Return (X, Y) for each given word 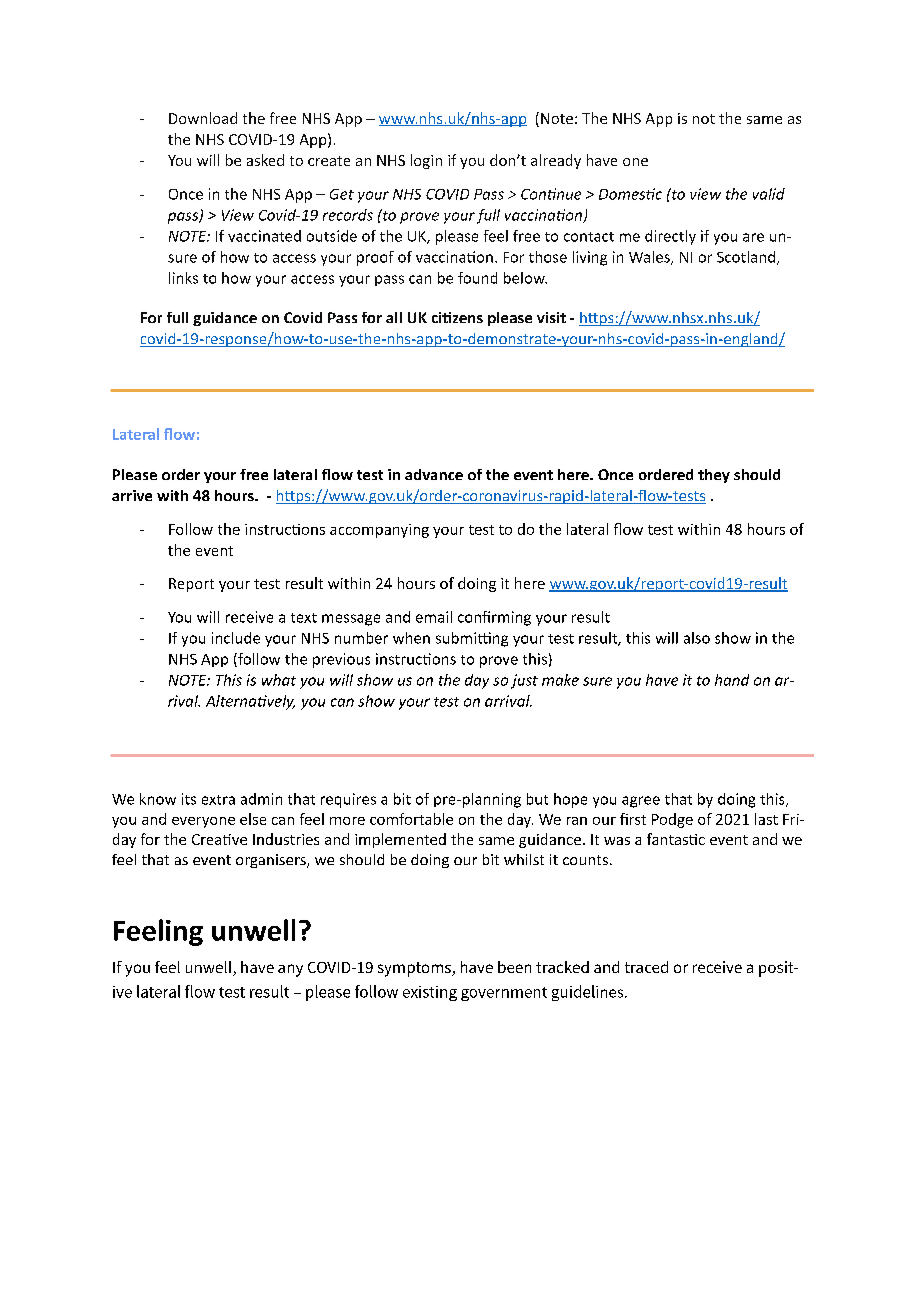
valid (769, 194)
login (426, 161)
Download (203, 118)
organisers (272, 861)
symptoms (415, 969)
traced (646, 967)
